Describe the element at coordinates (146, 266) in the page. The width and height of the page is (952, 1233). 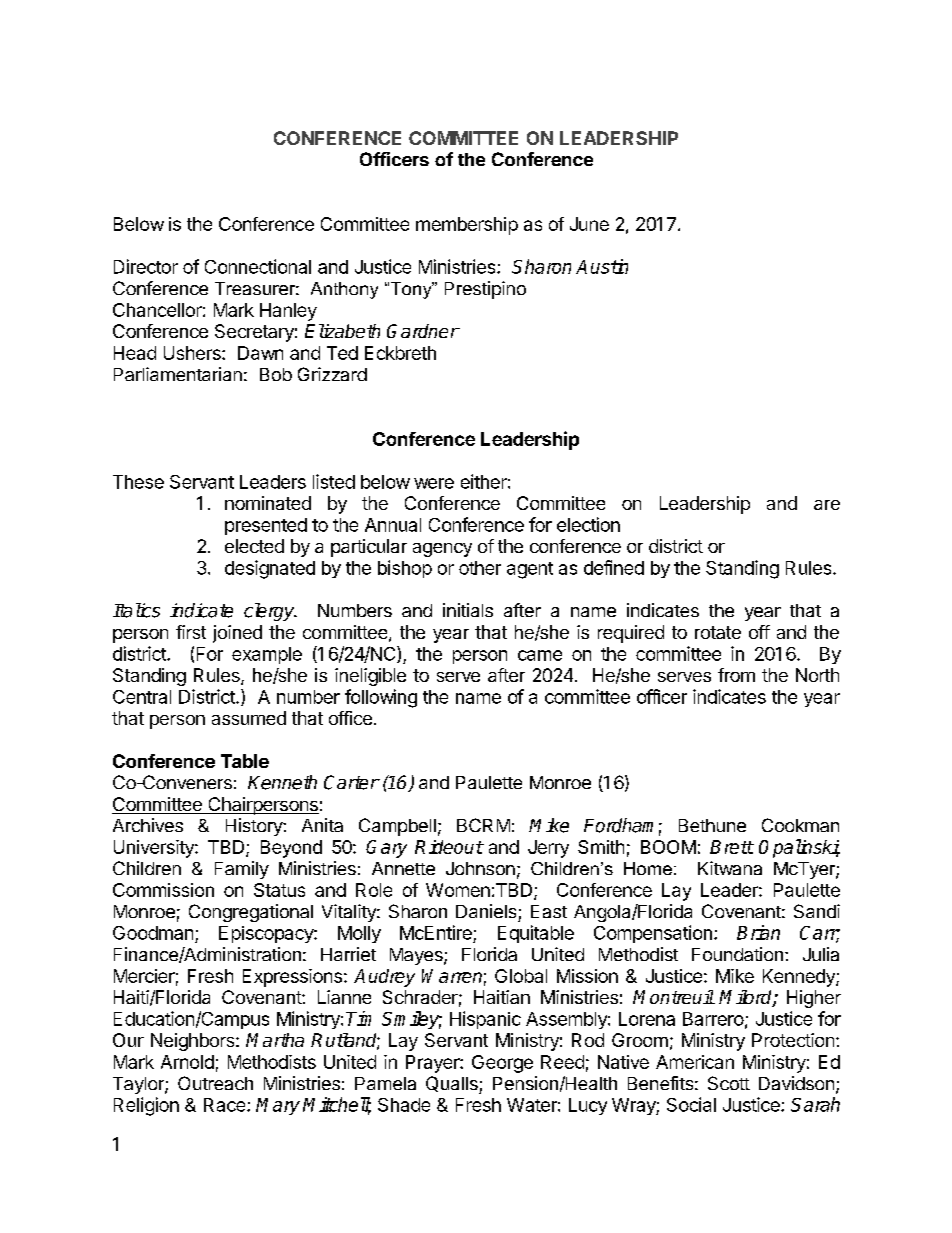
I see `Director` at that location.
